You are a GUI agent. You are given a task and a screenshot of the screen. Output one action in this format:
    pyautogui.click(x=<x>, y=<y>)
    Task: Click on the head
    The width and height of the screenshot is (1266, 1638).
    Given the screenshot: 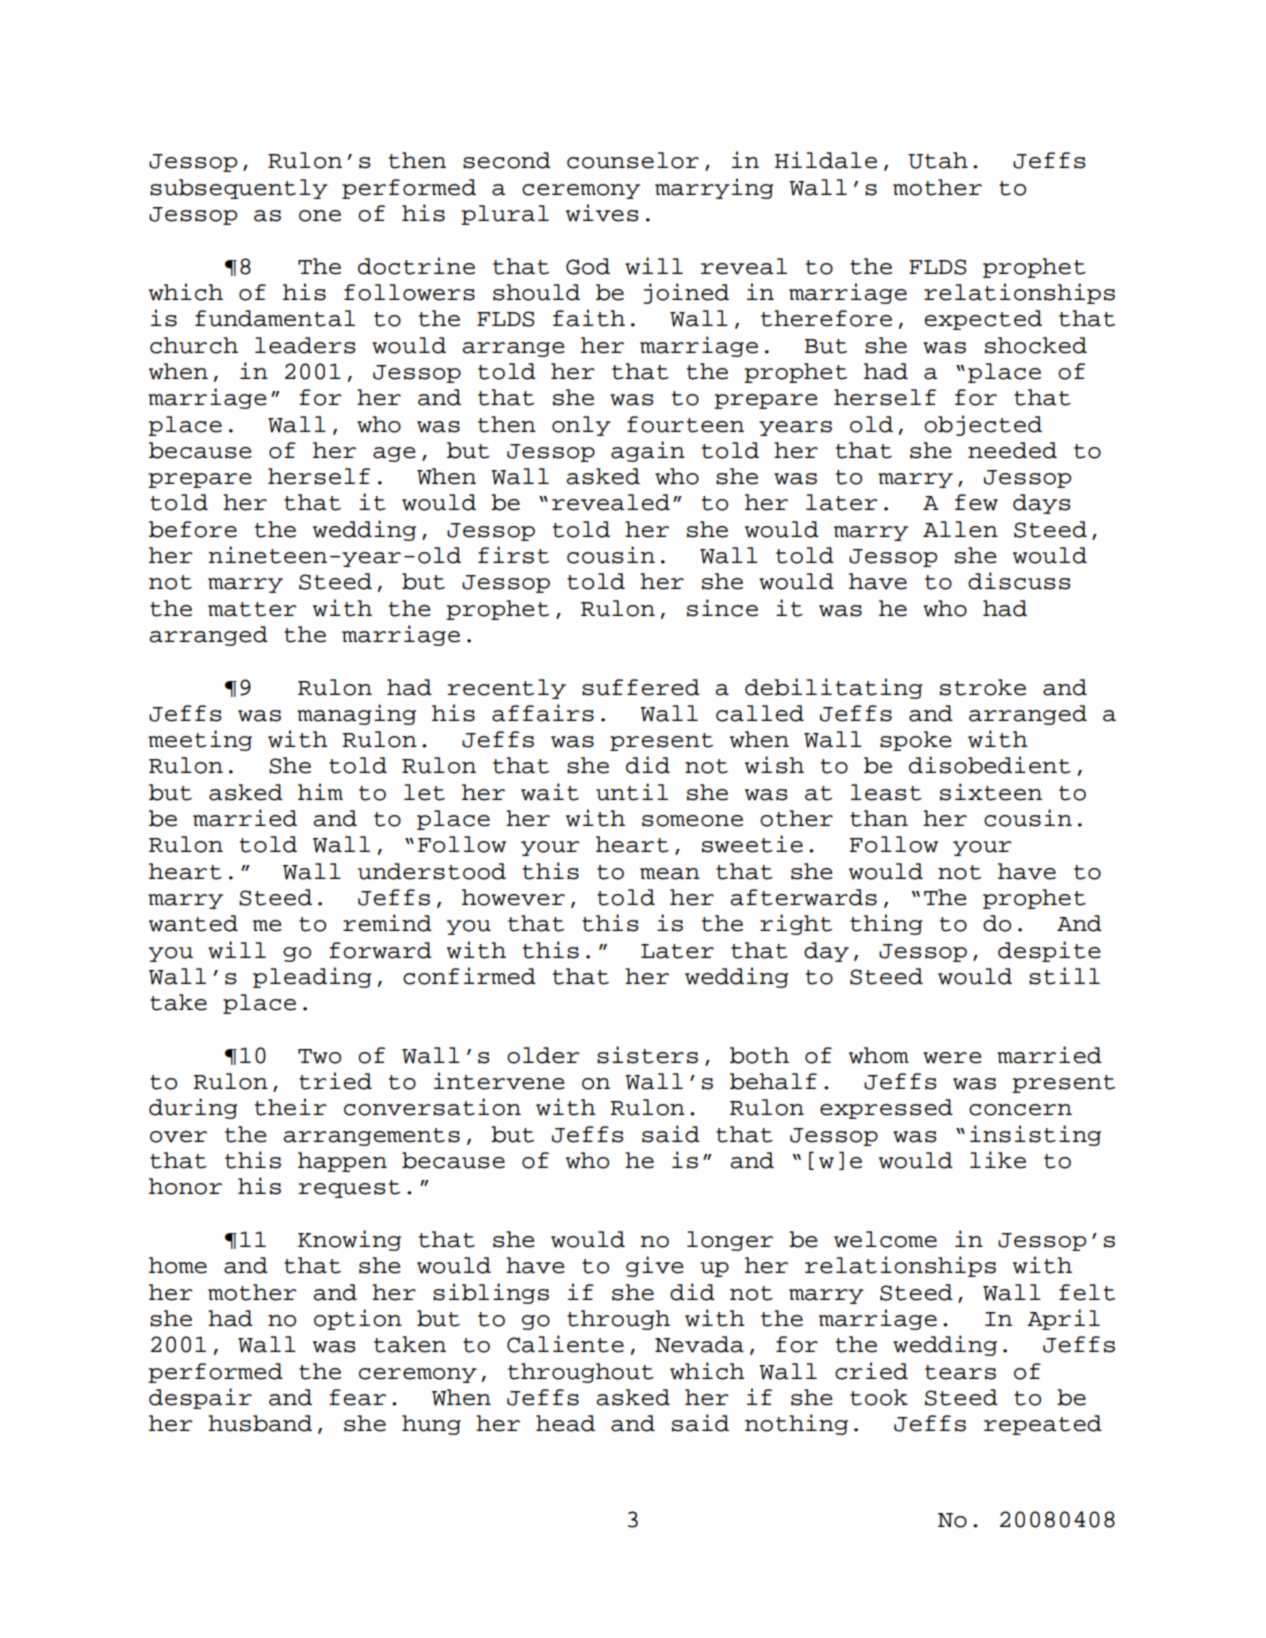 What is the action you would take?
    pyautogui.click(x=565, y=1423)
